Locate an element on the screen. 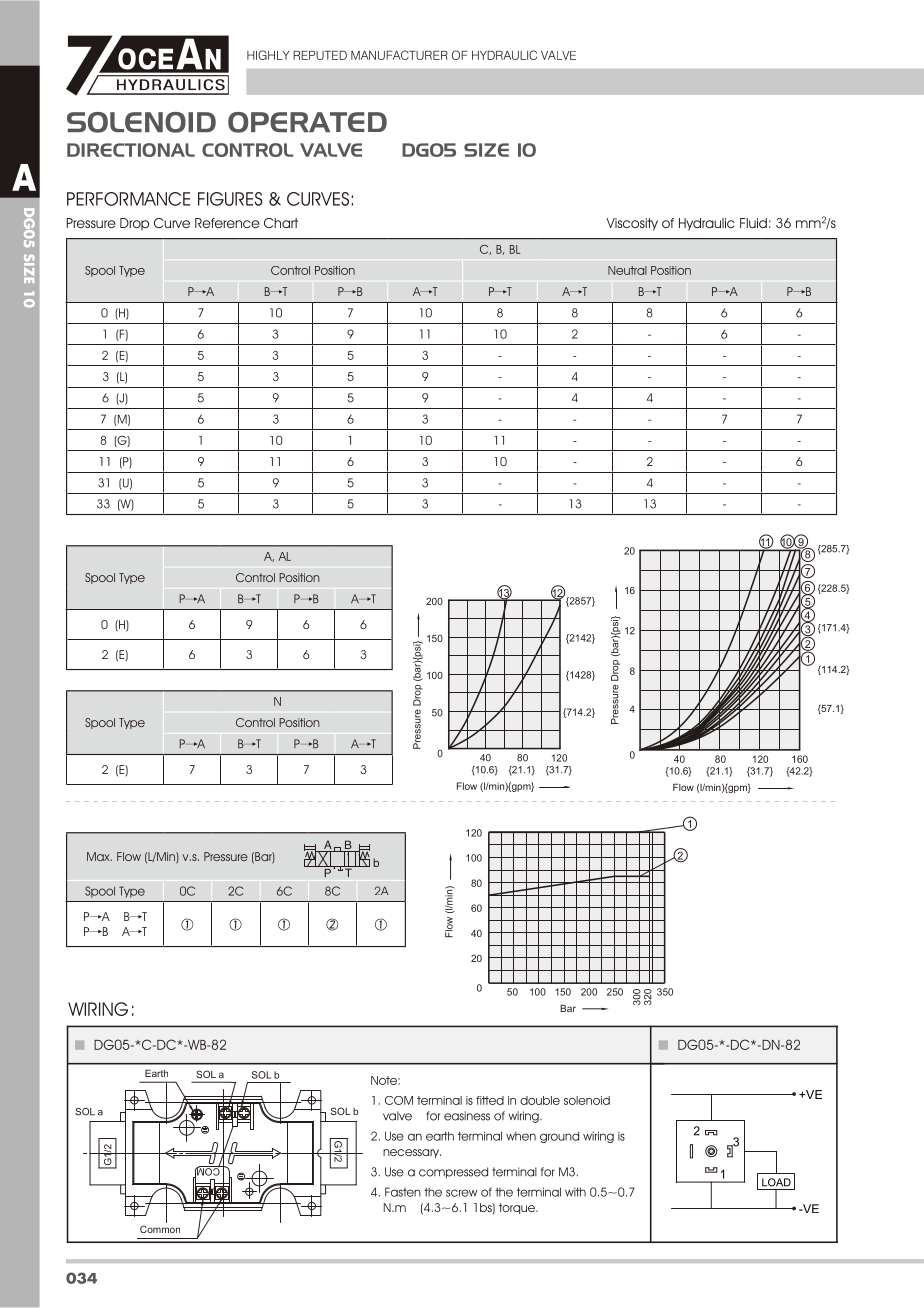 The image size is (924, 1308). DIRECTIONAL is located at coordinates (131, 150).
